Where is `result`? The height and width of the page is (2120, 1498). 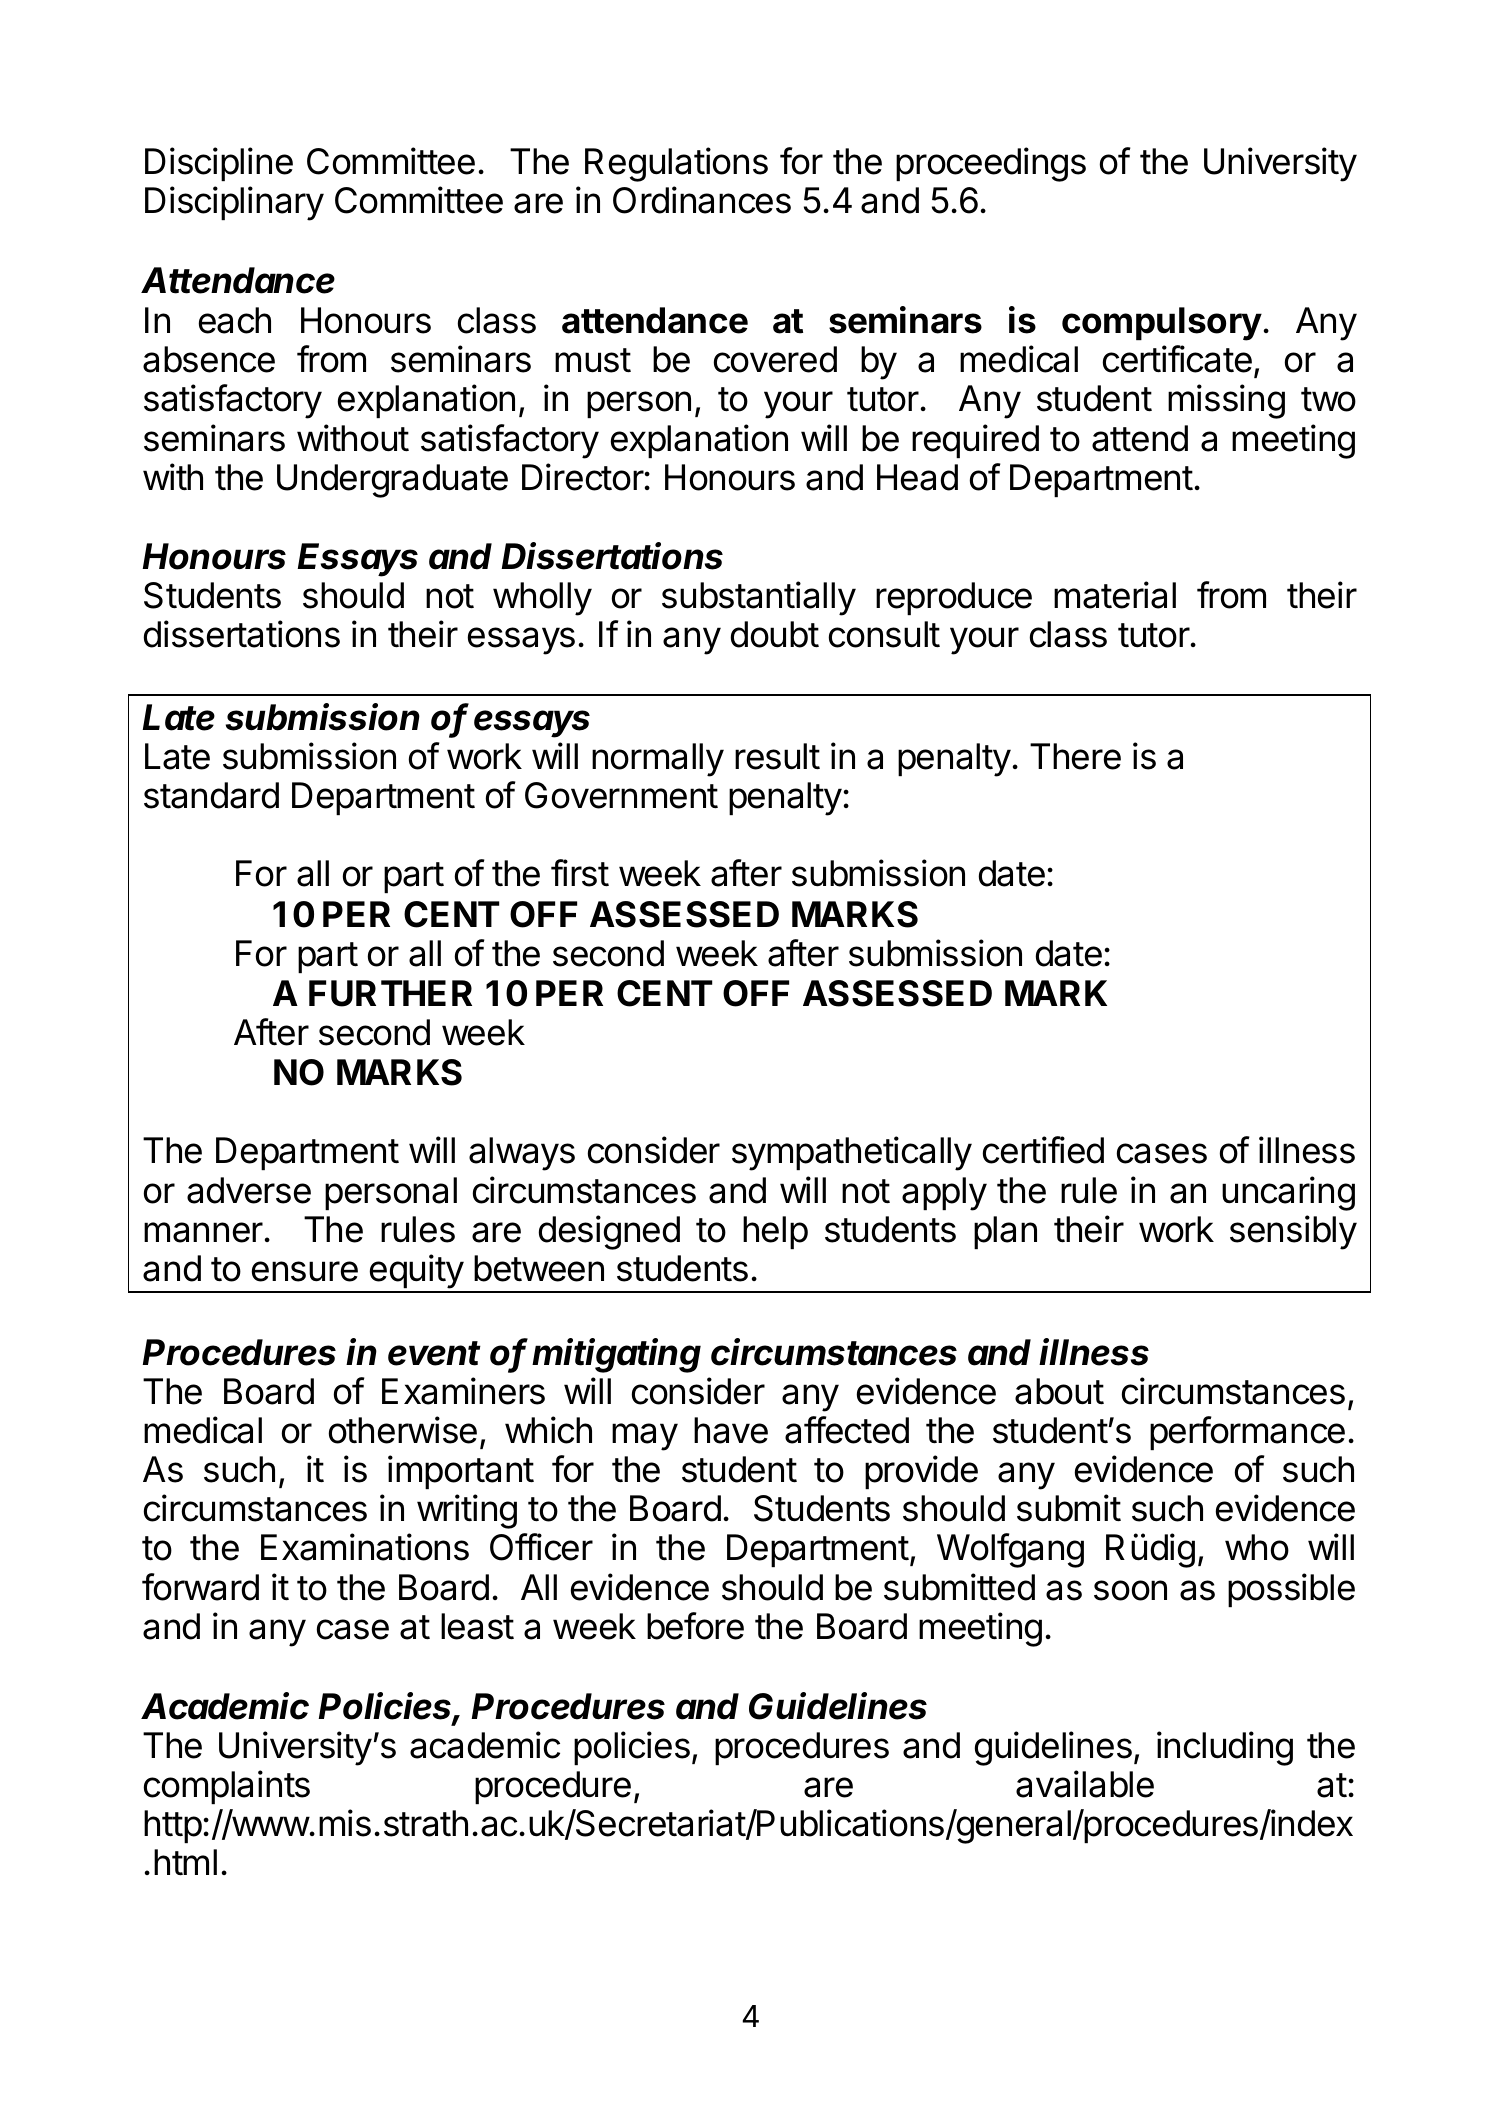 result is located at coordinates (777, 756).
